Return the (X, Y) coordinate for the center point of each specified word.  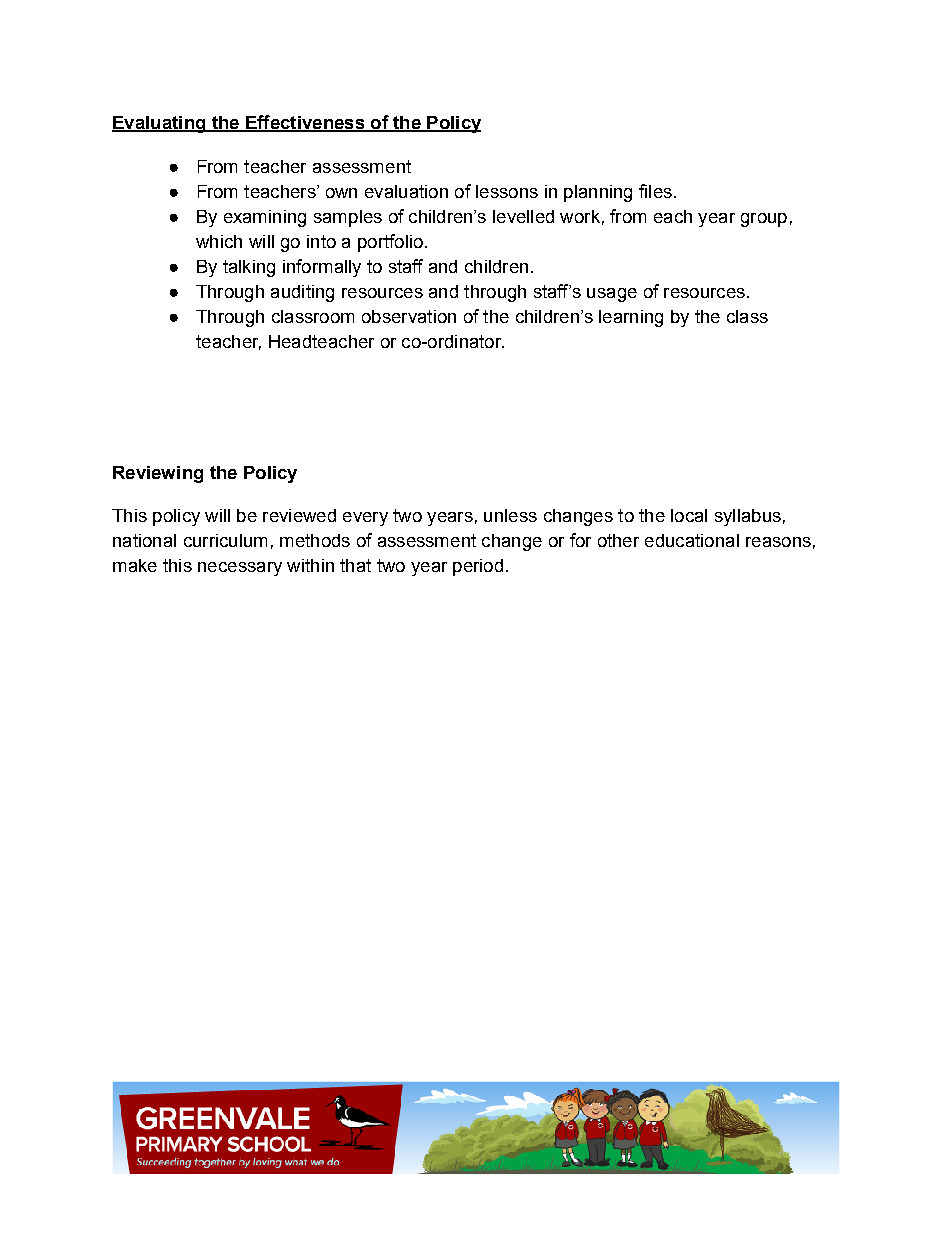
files (655, 191)
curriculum (225, 540)
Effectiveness (305, 123)
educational (692, 540)
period (478, 567)
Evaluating (160, 124)
